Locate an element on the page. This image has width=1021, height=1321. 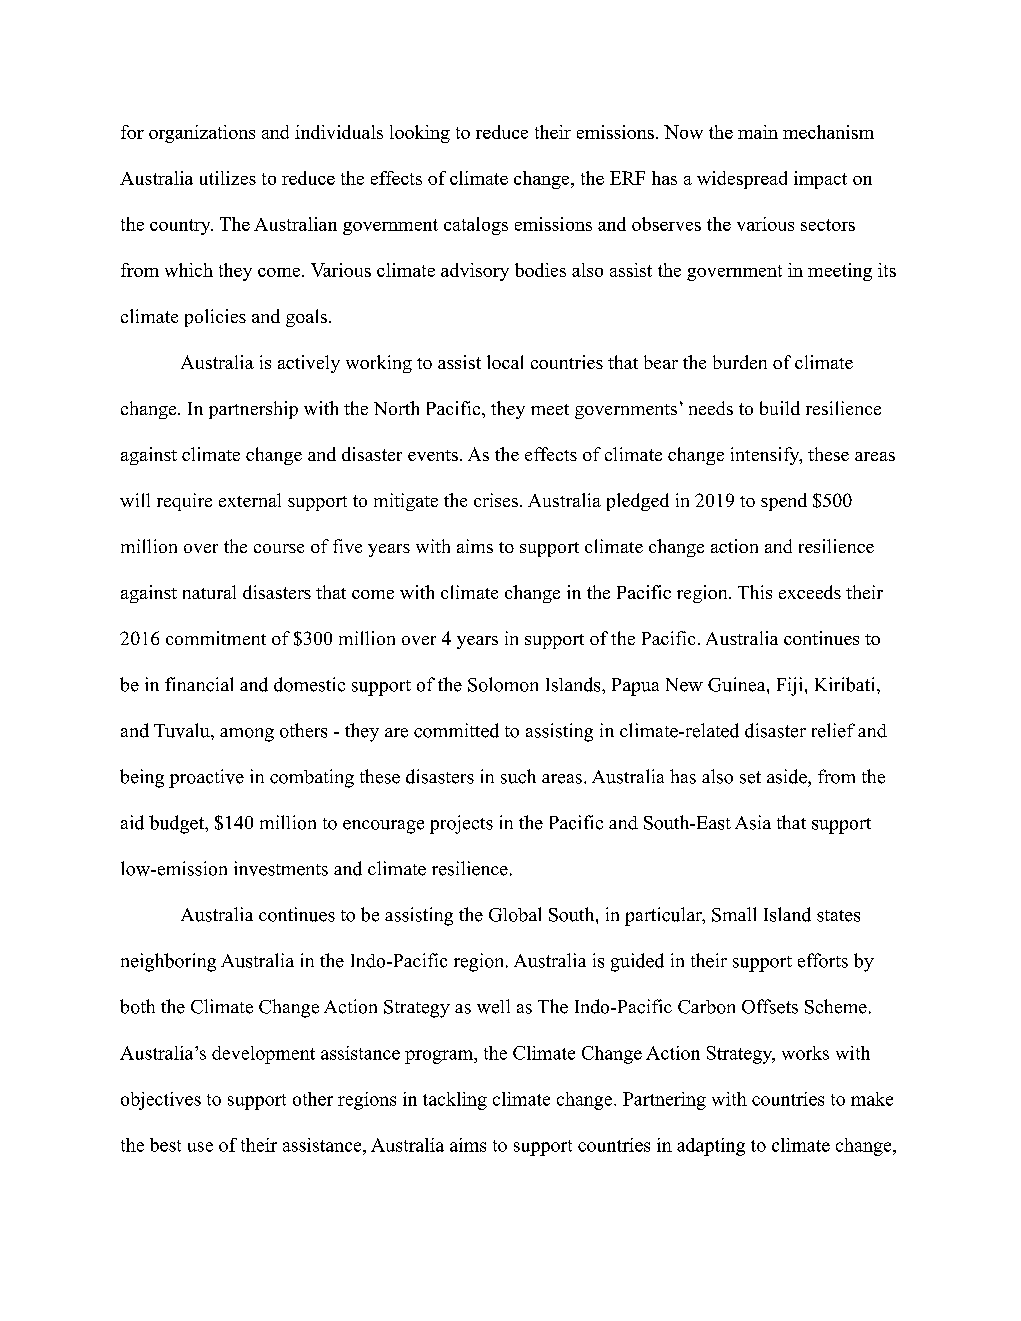
tackling is located at coordinates (455, 1101).
